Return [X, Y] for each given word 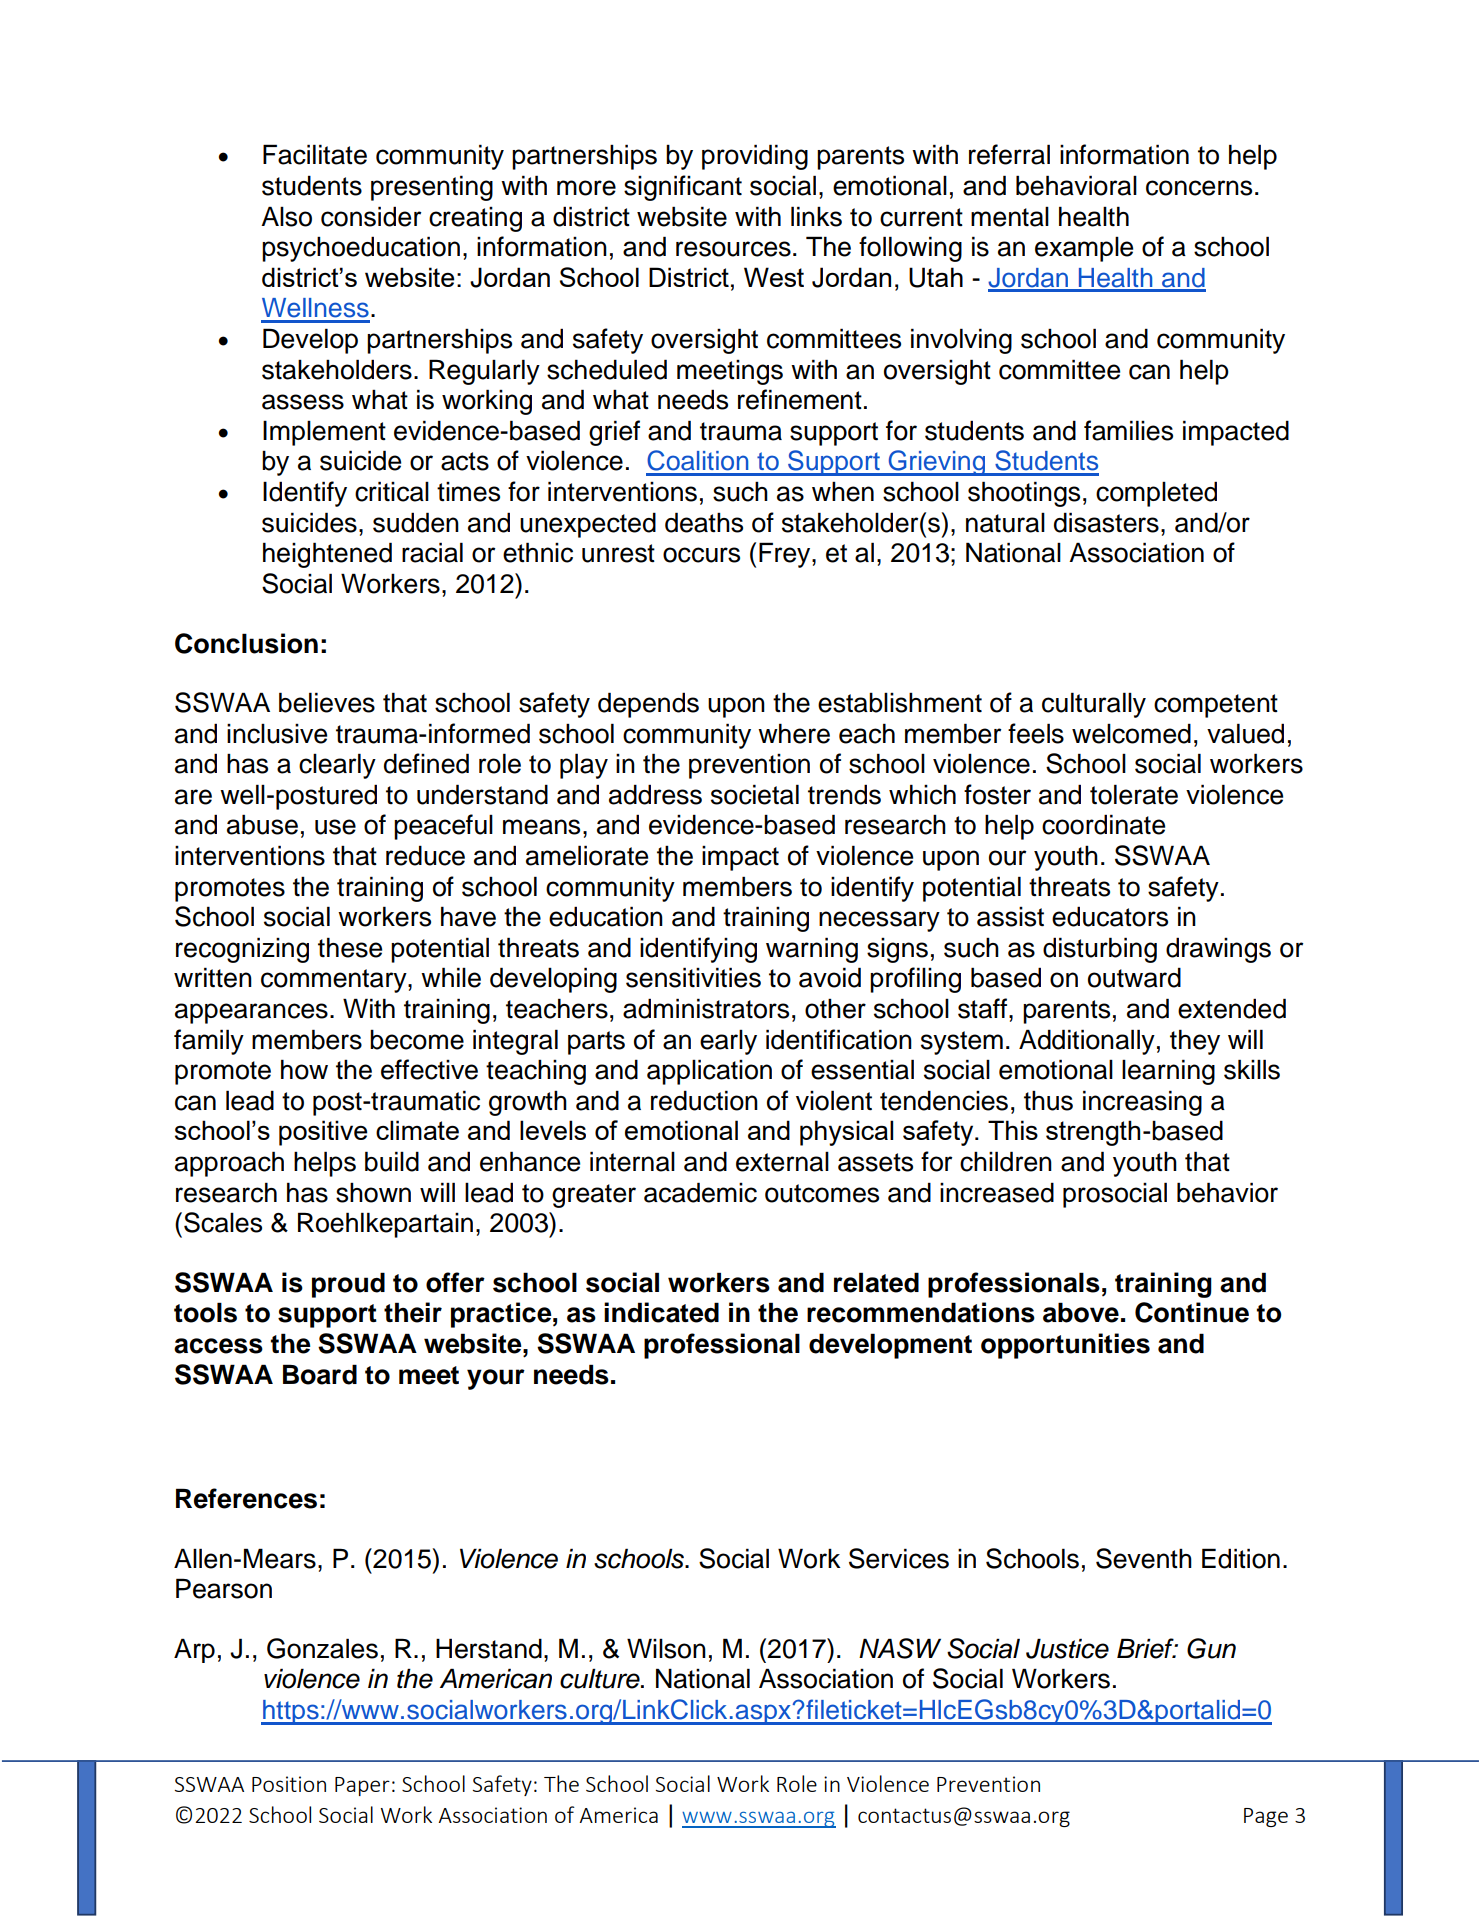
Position [289, 1784]
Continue [1192, 1312]
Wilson [666, 1648]
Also [286, 216]
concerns [1199, 188]
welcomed [1131, 733]
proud [348, 1285]
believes [327, 702]
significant [683, 188]
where [794, 733]
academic [700, 1192]
